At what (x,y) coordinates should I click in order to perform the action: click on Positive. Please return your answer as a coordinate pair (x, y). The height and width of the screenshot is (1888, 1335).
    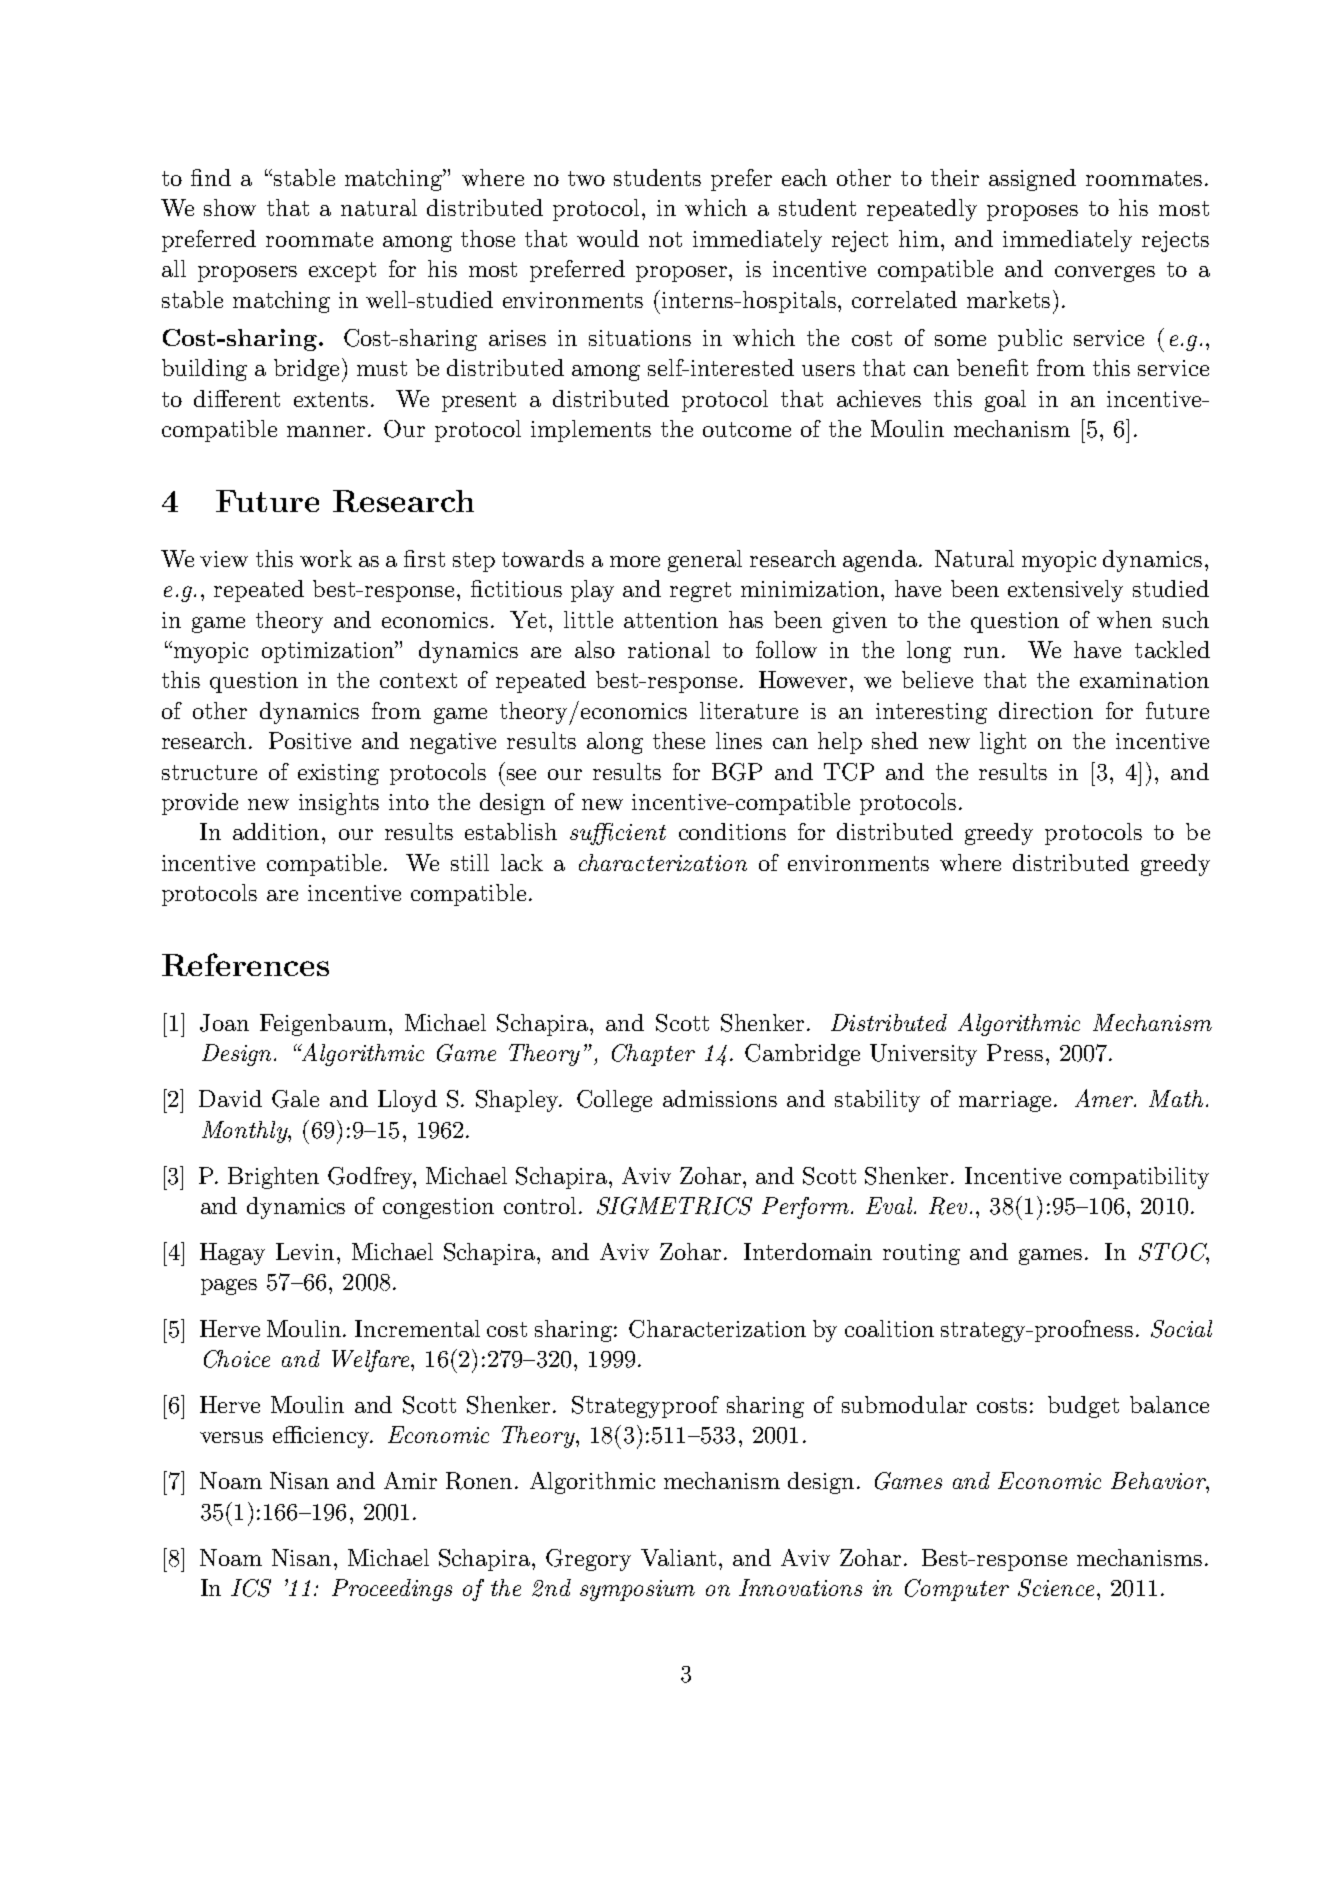
    Looking at the image, I should click on (310, 740).
